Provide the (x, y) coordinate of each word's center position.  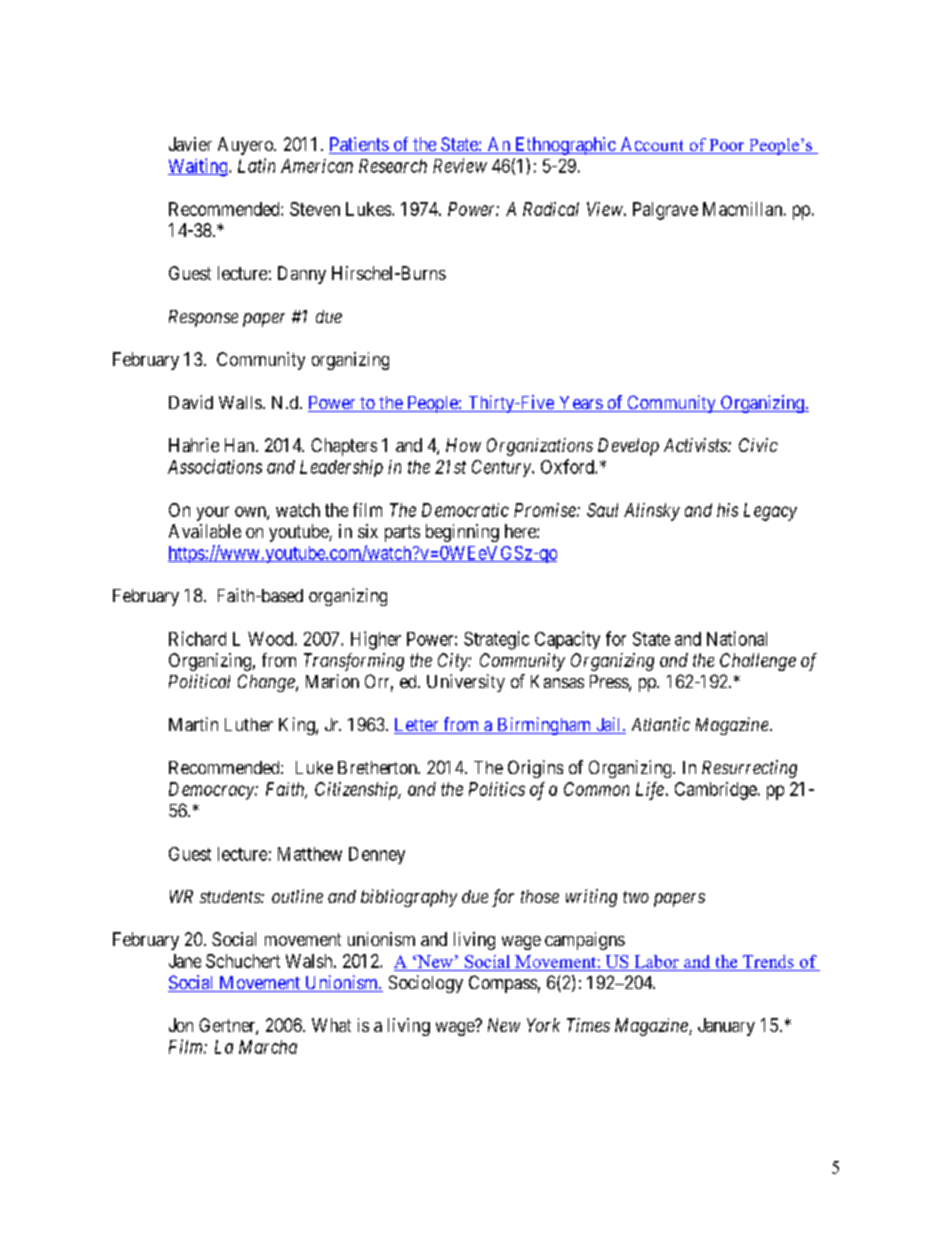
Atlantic (661, 724)
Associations (215, 466)
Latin (256, 165)
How (463, 445)
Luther (249, 724)
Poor (726, 146)
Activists (696, 445)
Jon (181, 1025)
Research (393, 166)
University (466, 683)
